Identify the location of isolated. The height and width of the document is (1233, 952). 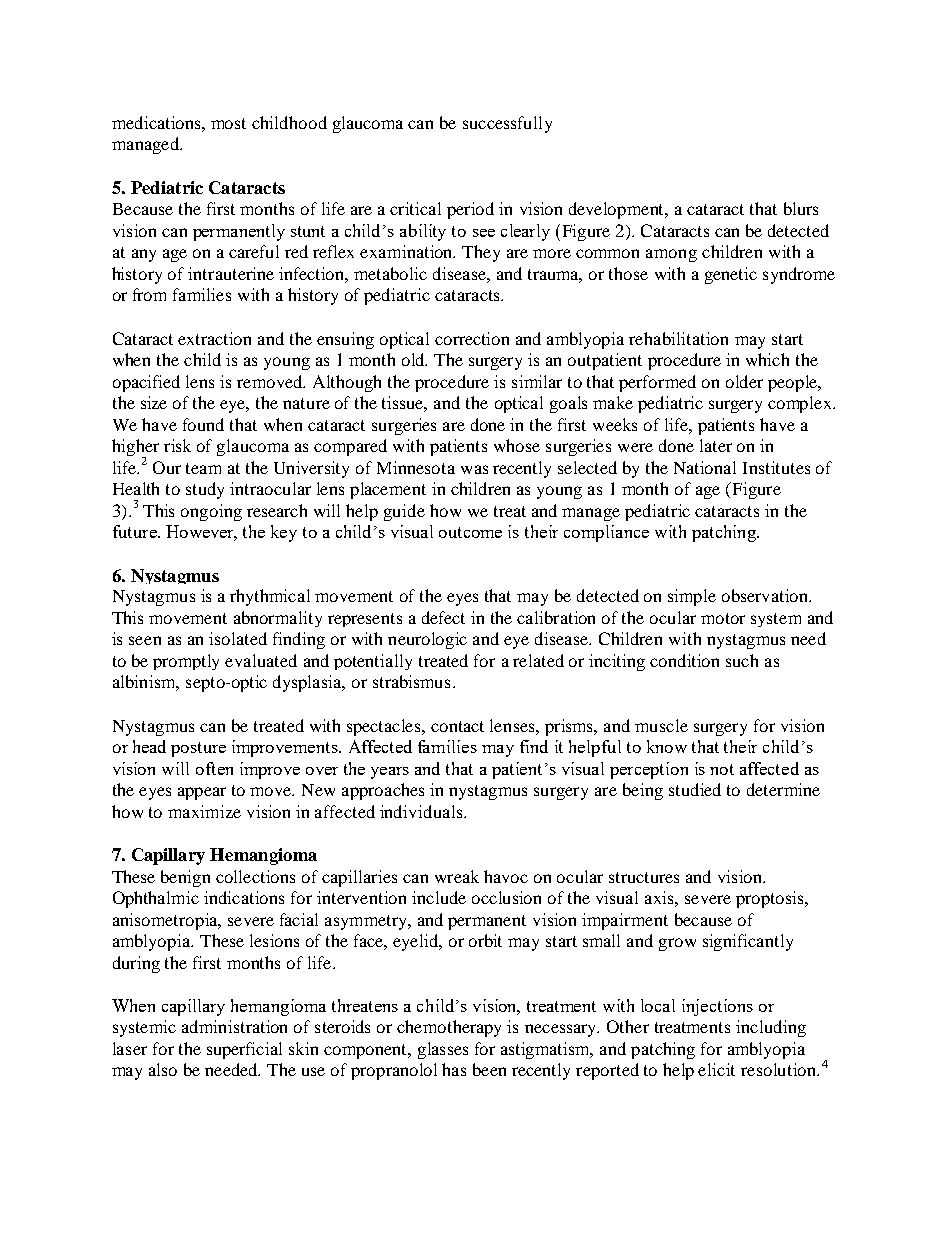
(238, 638).
